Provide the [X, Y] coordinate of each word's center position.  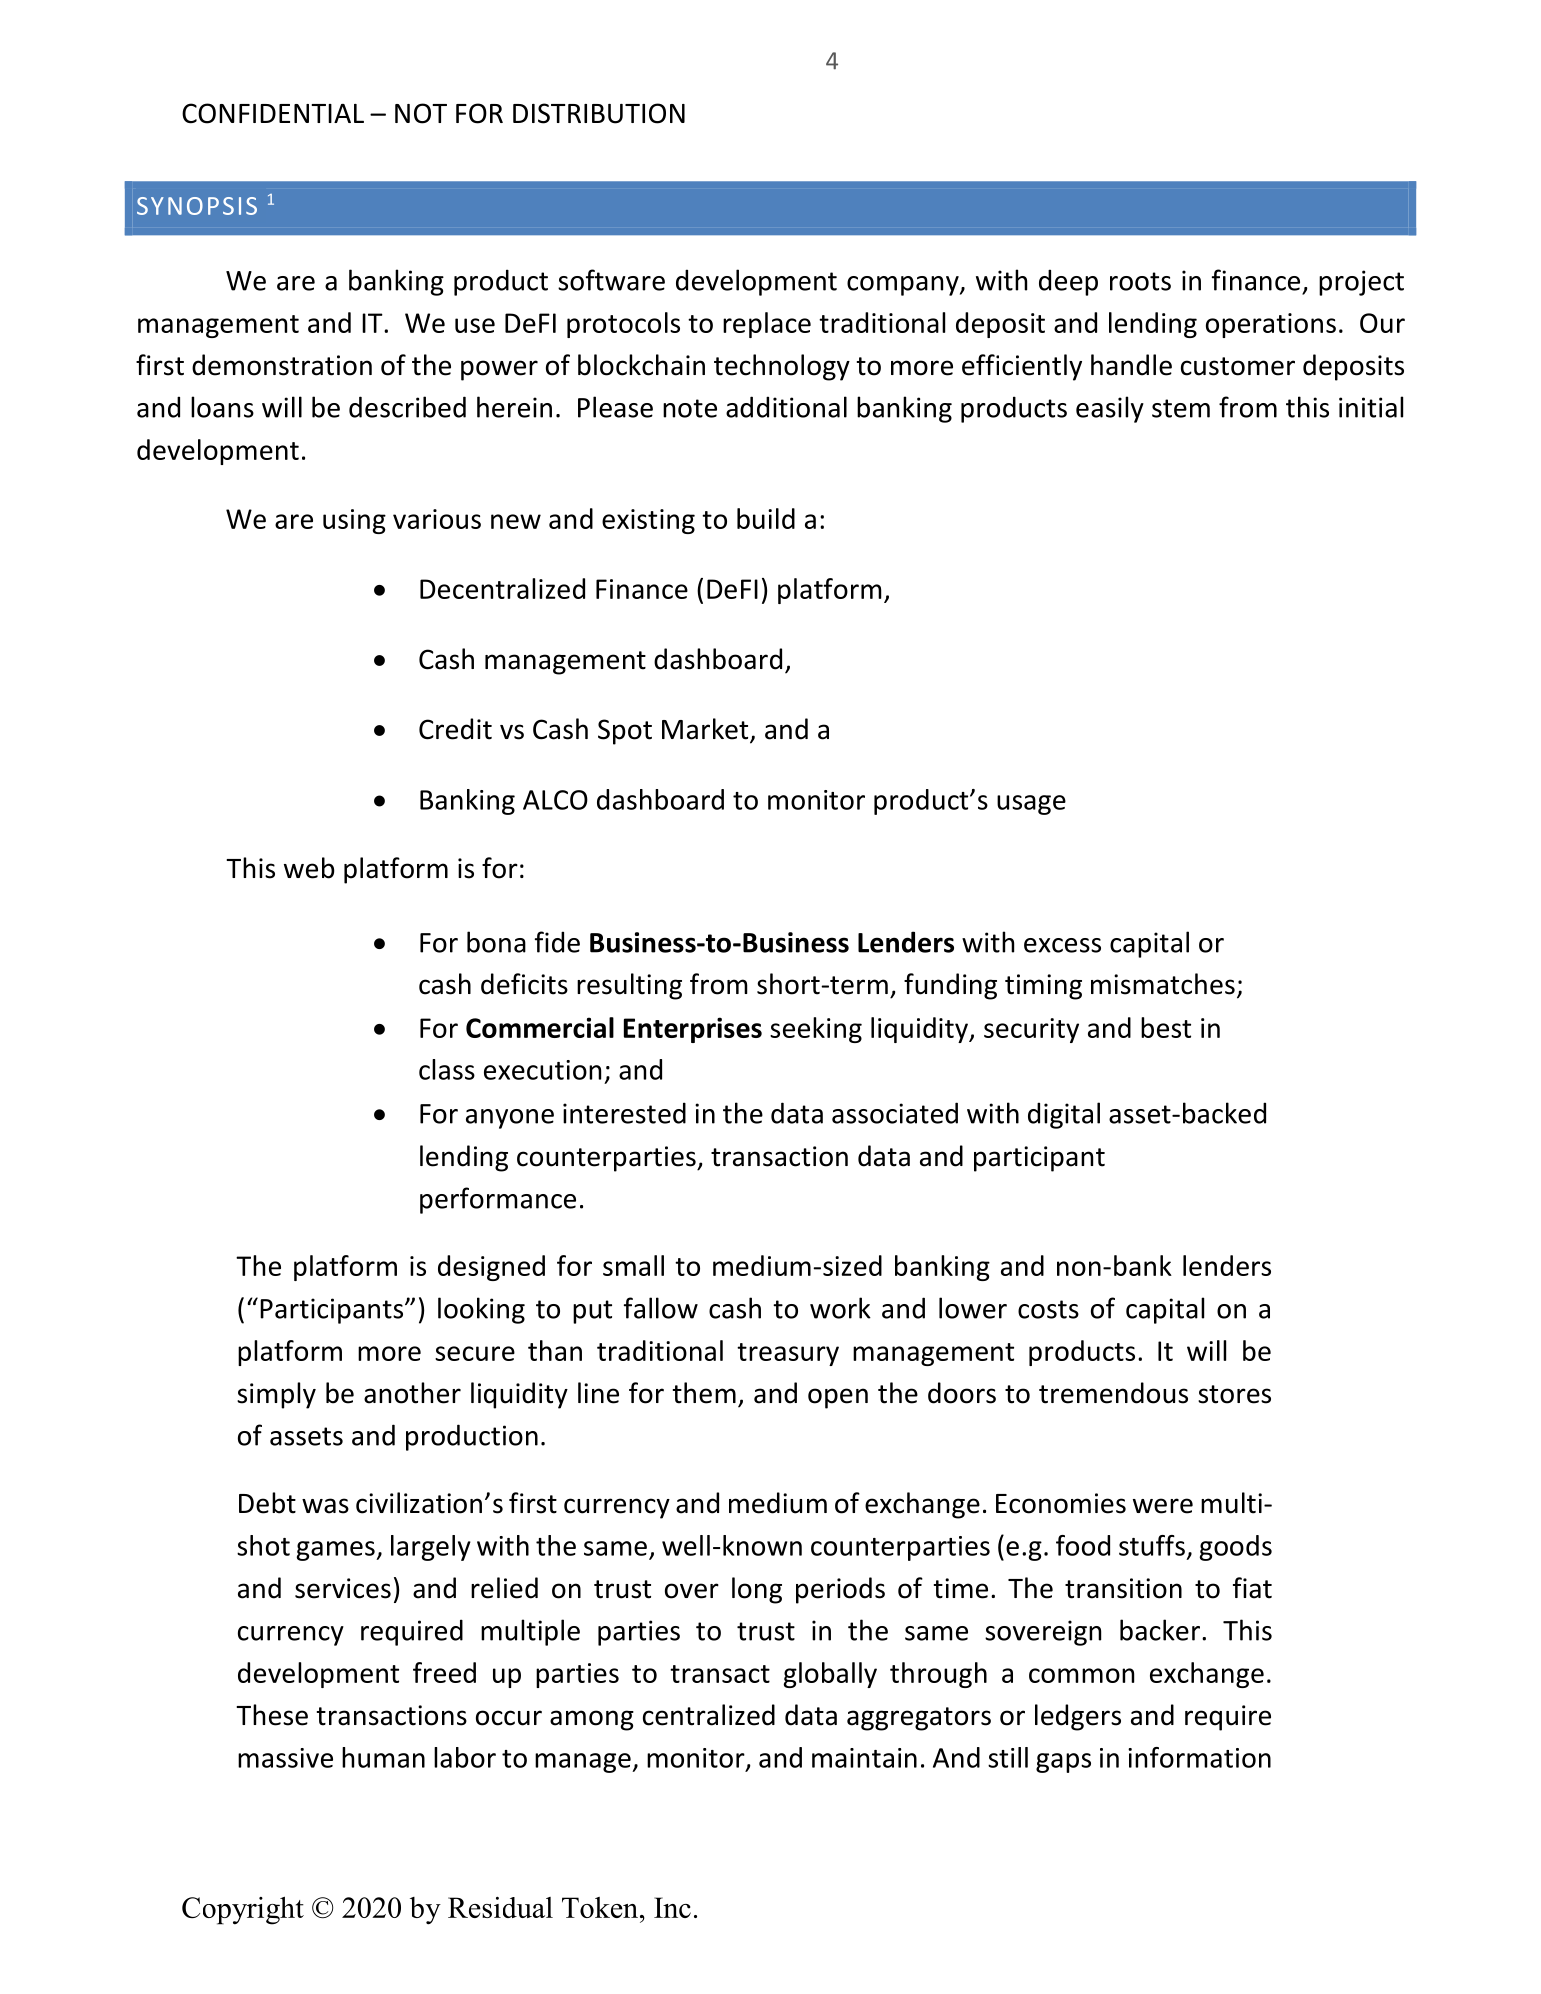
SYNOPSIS [197, 206]
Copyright [243, 1910]
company [904, 286]
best [1166, 1027]
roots [1140, 281]
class [447, 1069]
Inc [672, 1907]
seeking [816, 1030]
